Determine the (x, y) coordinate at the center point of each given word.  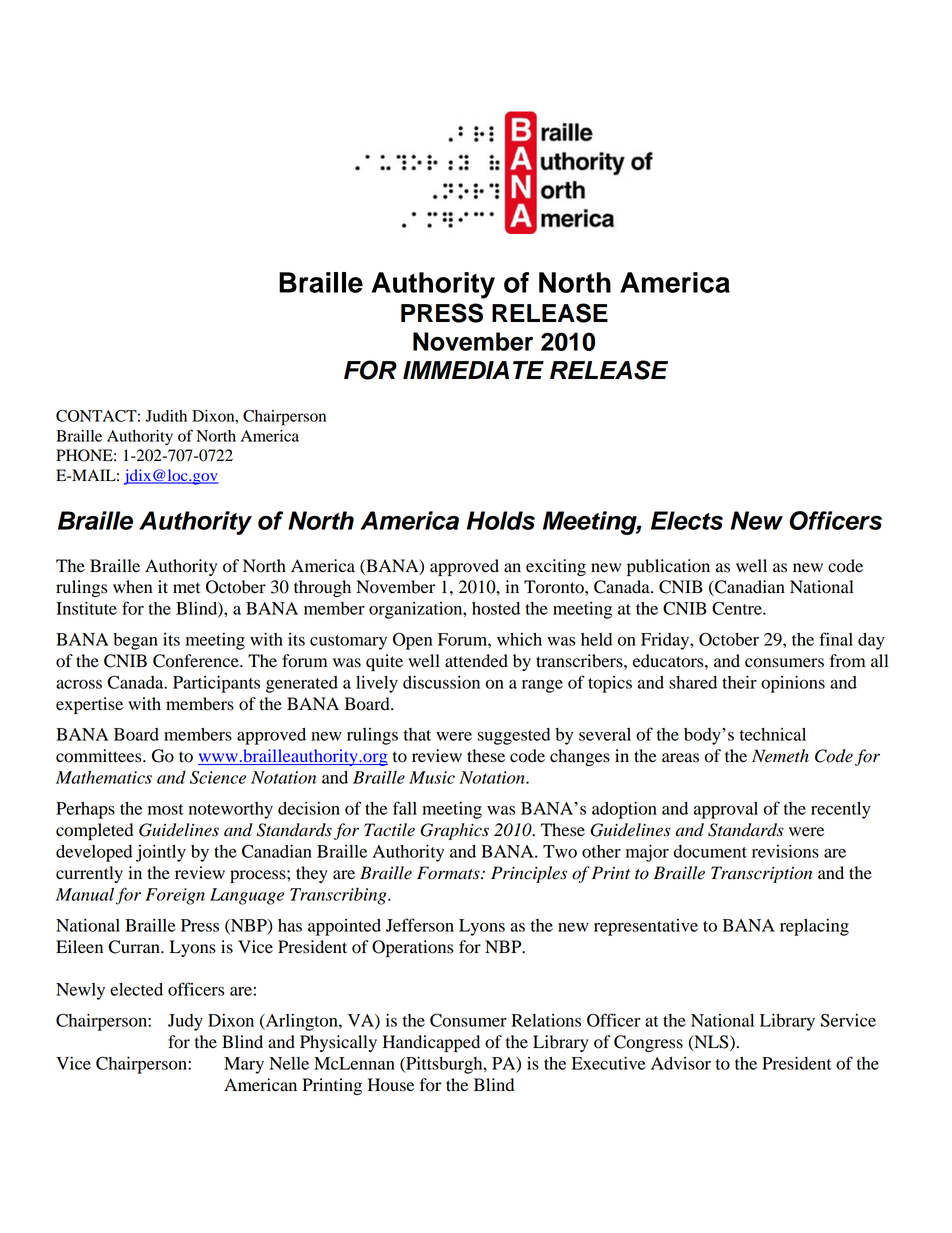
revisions (785, 851)
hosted (496, 608)
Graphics (454, 831)
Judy (185, 1022)
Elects (687, 520)
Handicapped (431, 1043)
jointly (161, 853)
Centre (738, 608)
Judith (166, 416)
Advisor (681, 1063)
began (135, 641)
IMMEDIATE (473, 370)
